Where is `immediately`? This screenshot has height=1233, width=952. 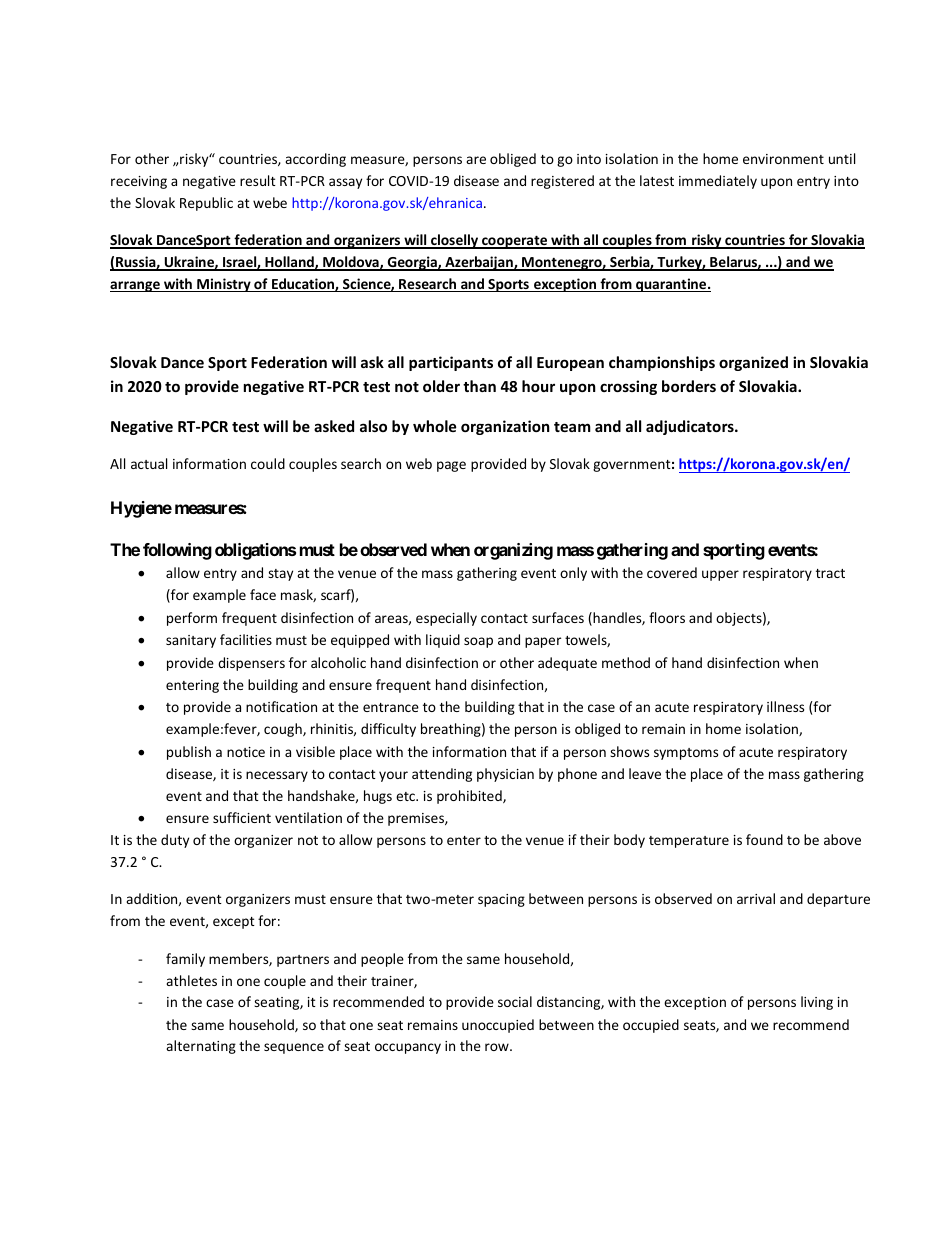
immediately is located at coordinates (718, 182).
